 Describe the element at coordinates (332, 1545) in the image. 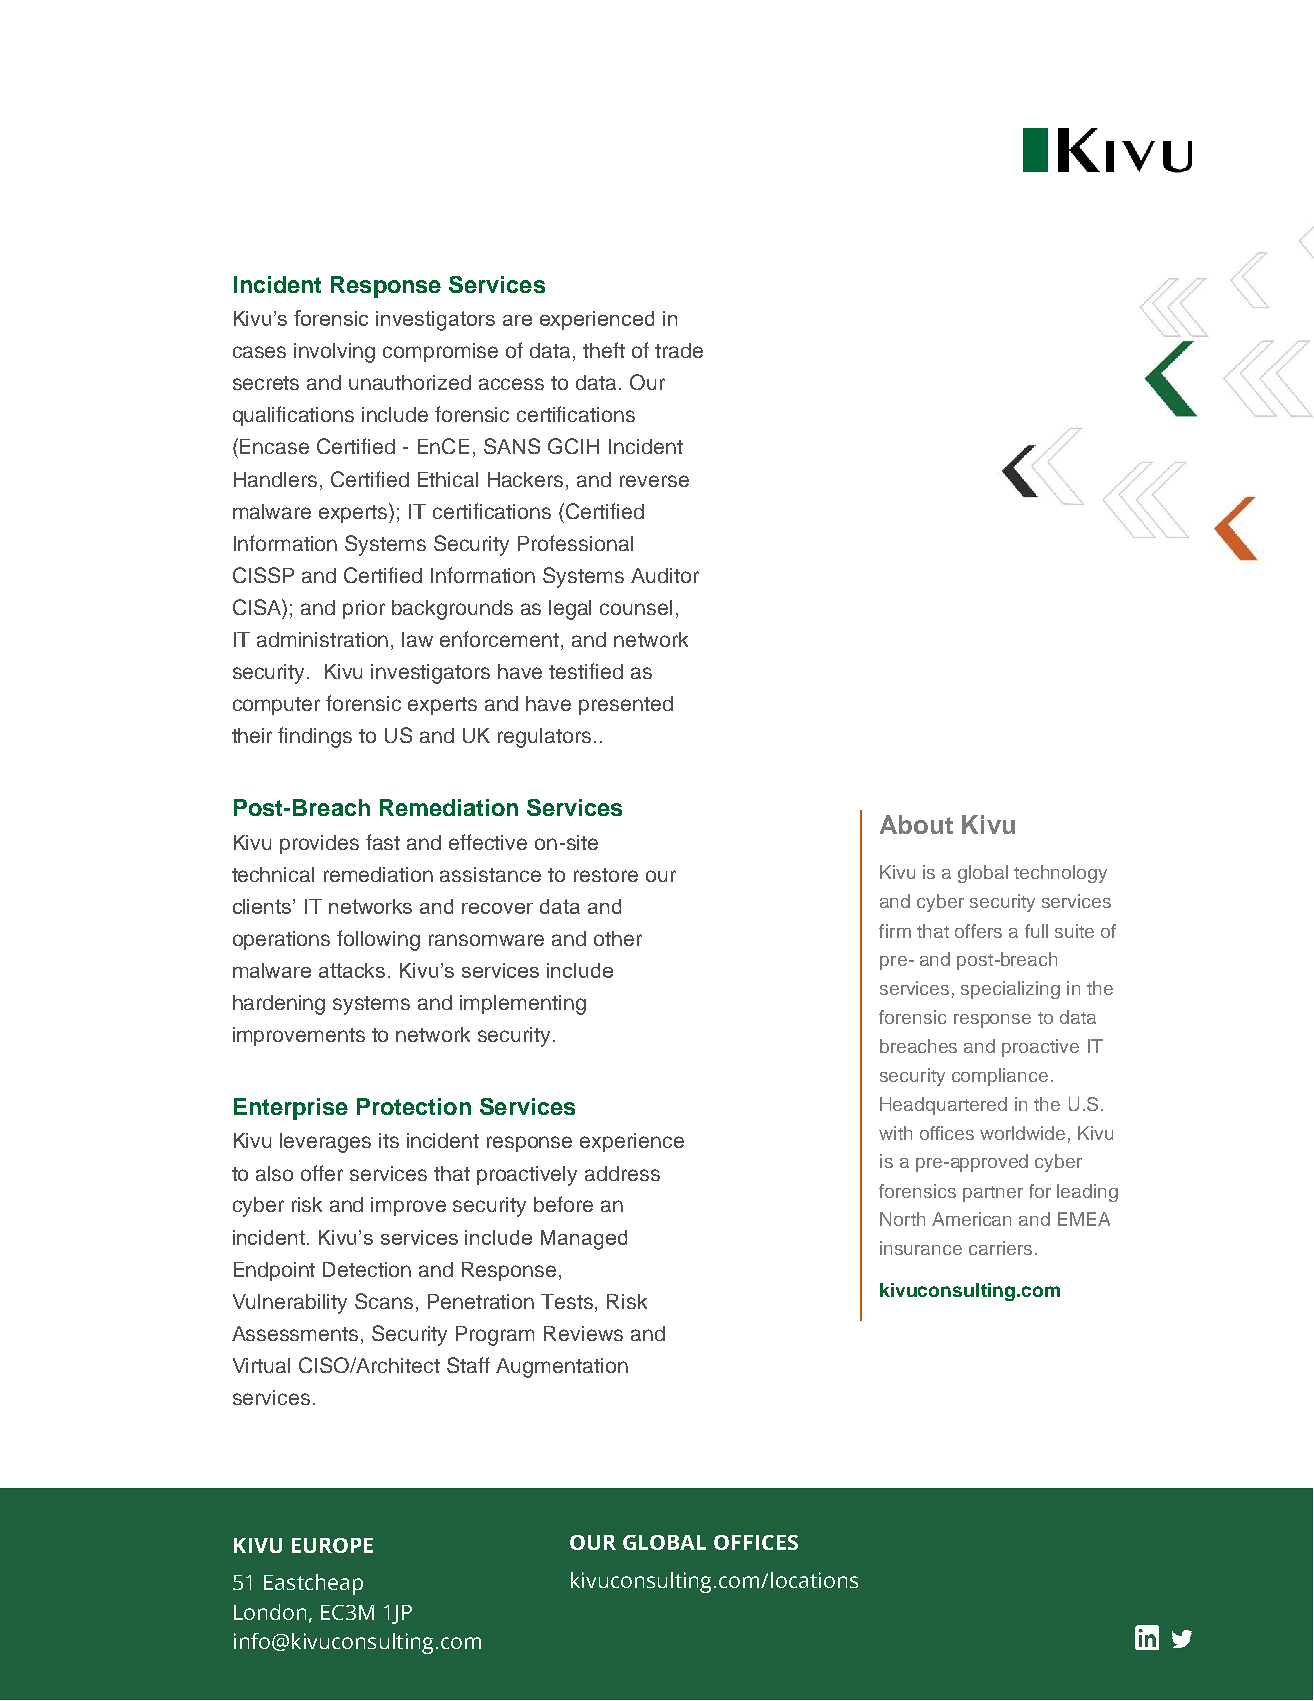

I see `EUROPE` at that location.
